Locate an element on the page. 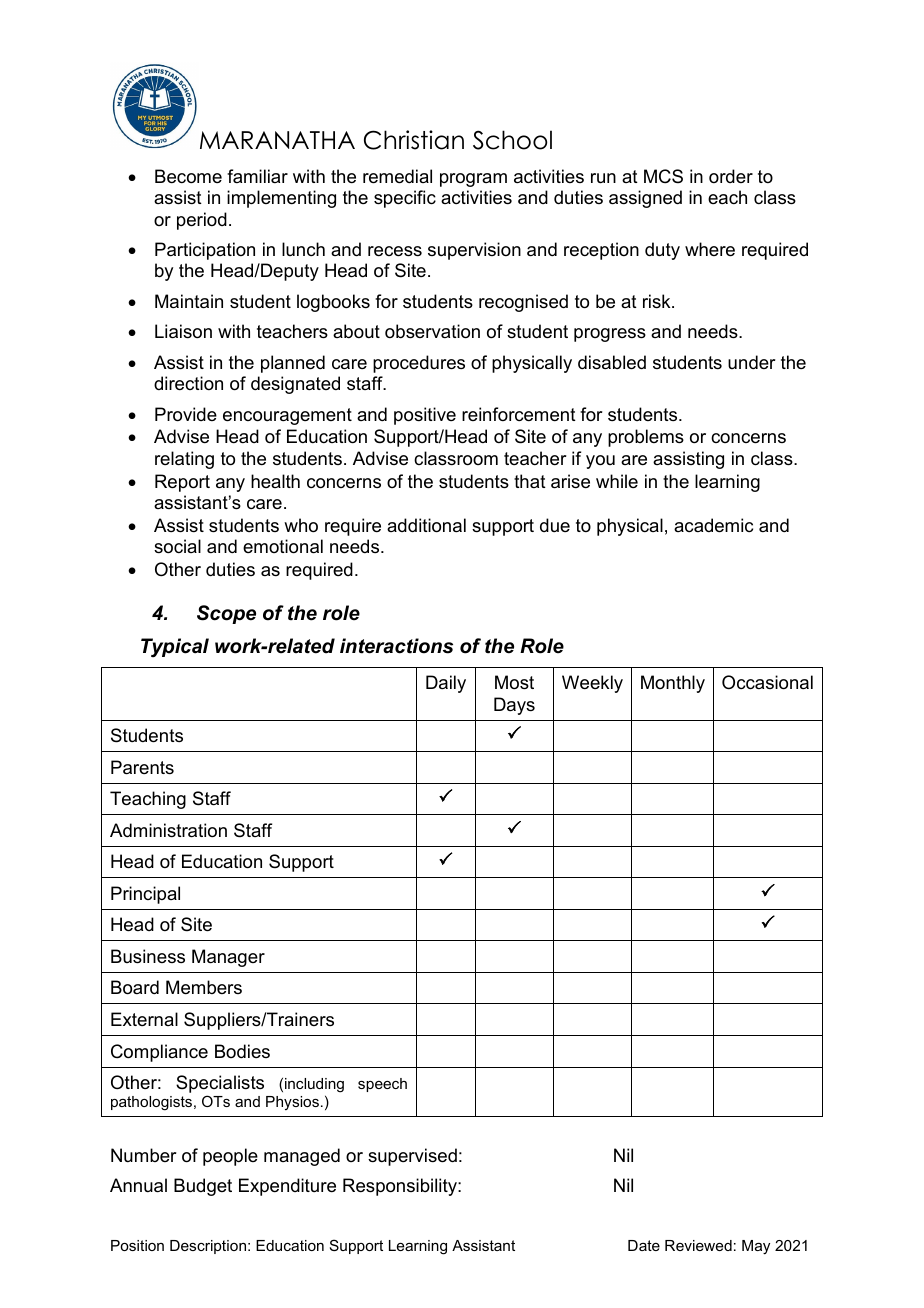  Days is located at coordinates (514, 706).
